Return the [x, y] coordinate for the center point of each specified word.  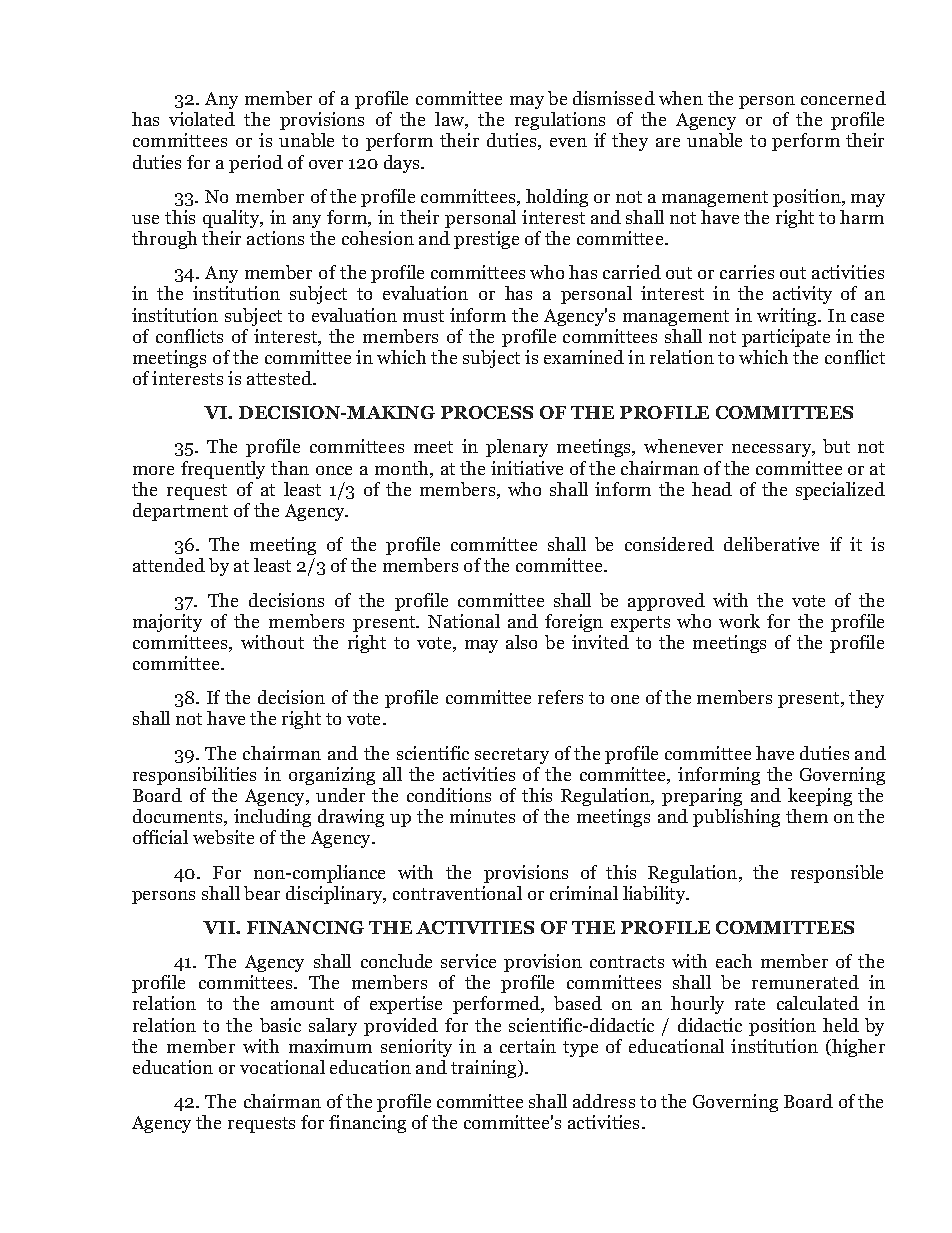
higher [857, 1048]
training [485, 1069]
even [568, 142]
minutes [482, 816]
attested [280, 378]
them [807, 816]
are [668, 142]
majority [167, 623]
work [739, 621]
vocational [282, 1067]
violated [202, 119]
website [223, 837]
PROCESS [487, 412]
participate [786, 338]
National [464, 621]
